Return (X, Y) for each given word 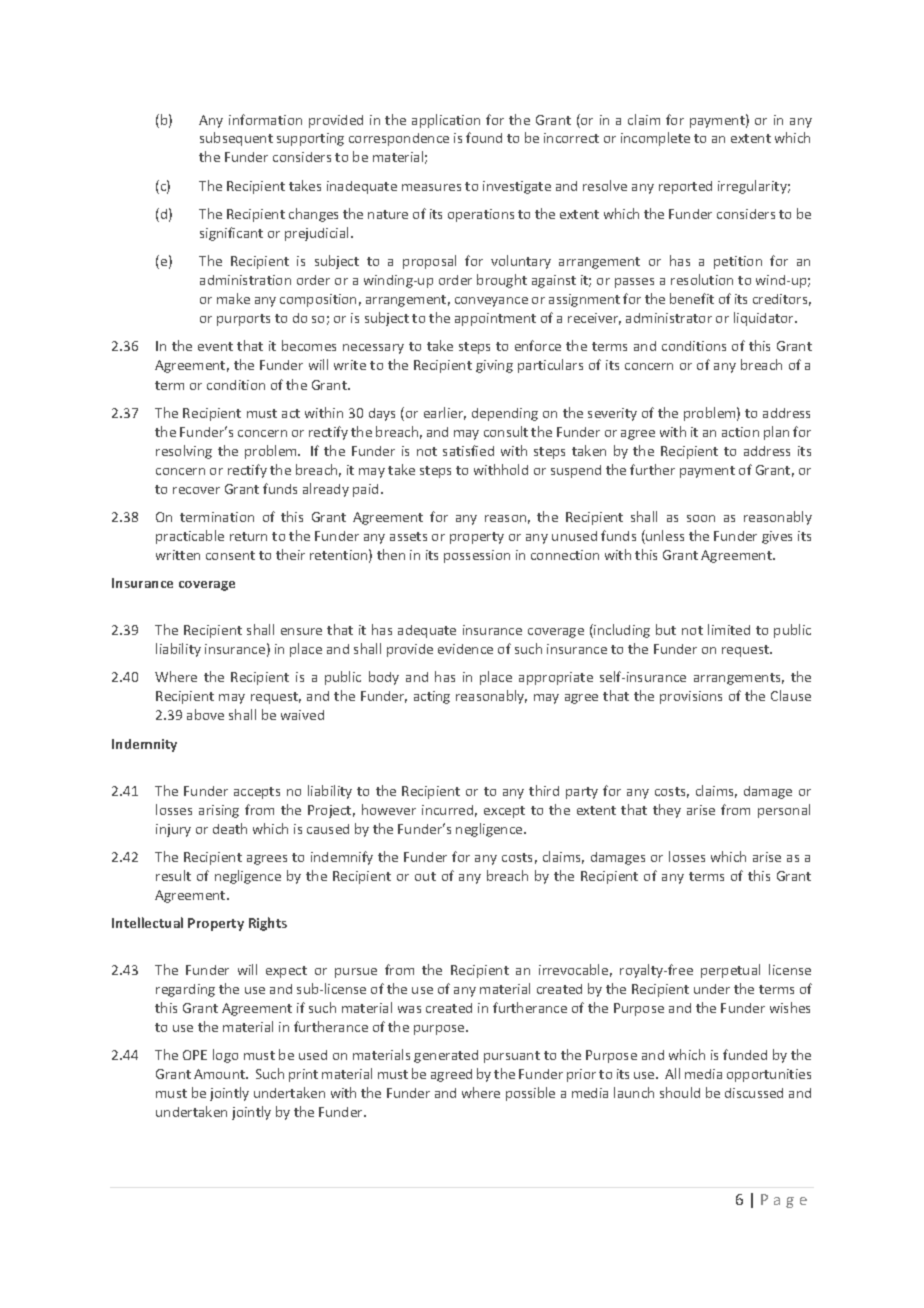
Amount (220, 1074)
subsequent (236, 139)
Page (784, 1201)
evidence (465, 649)
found (484, 137)
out (425, 876)
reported (685, 187)
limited (729, 629)
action (740, 432)
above (205, 714)
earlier (445, 413)
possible (530, 1094)
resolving (184, 452)
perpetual (730, 971)
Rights (268, 924)
